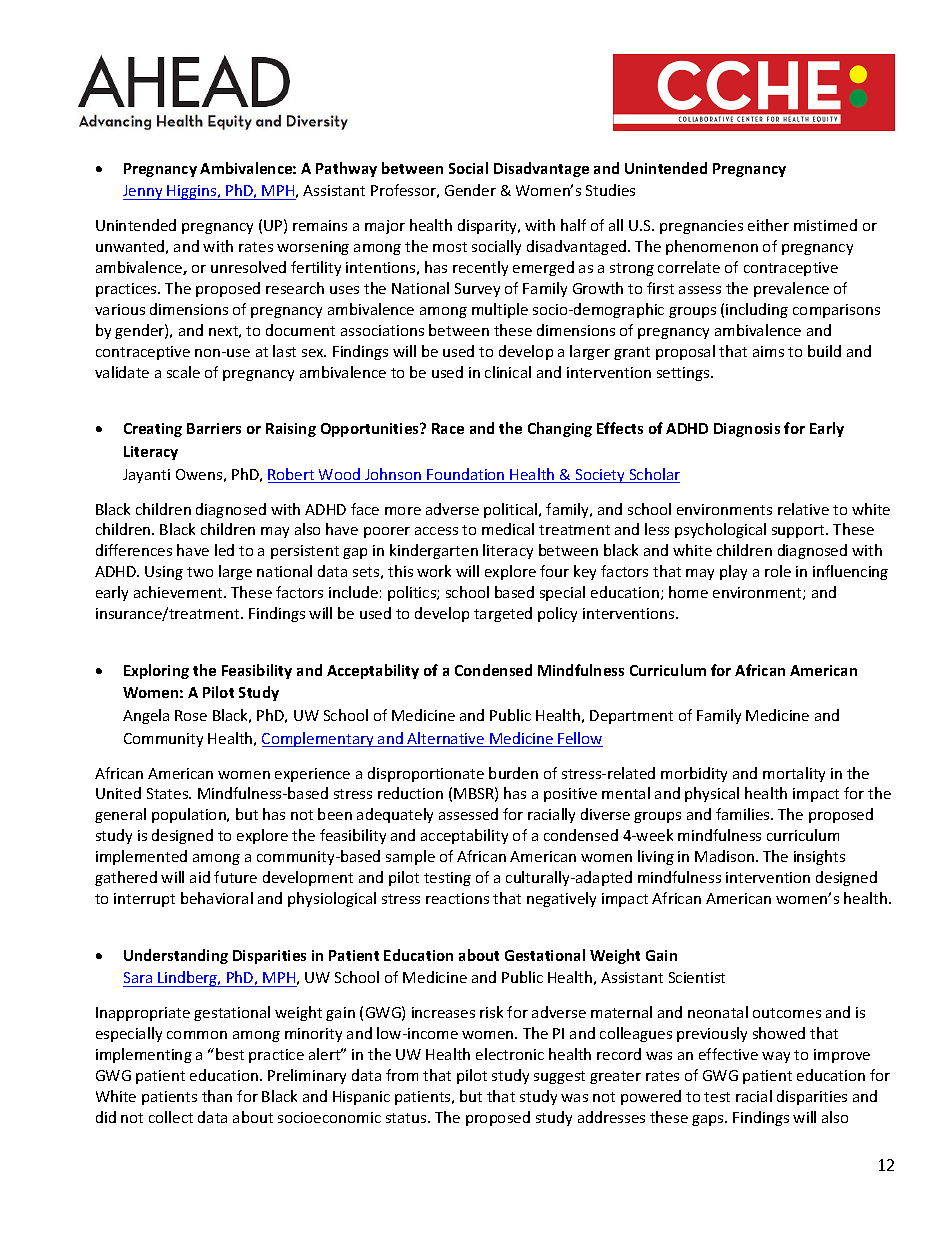 Image resolution: width=952 pixels, height=1233 pixels. Describe the element at coordinates (450, 247) in the document. I see `most` at that location.
